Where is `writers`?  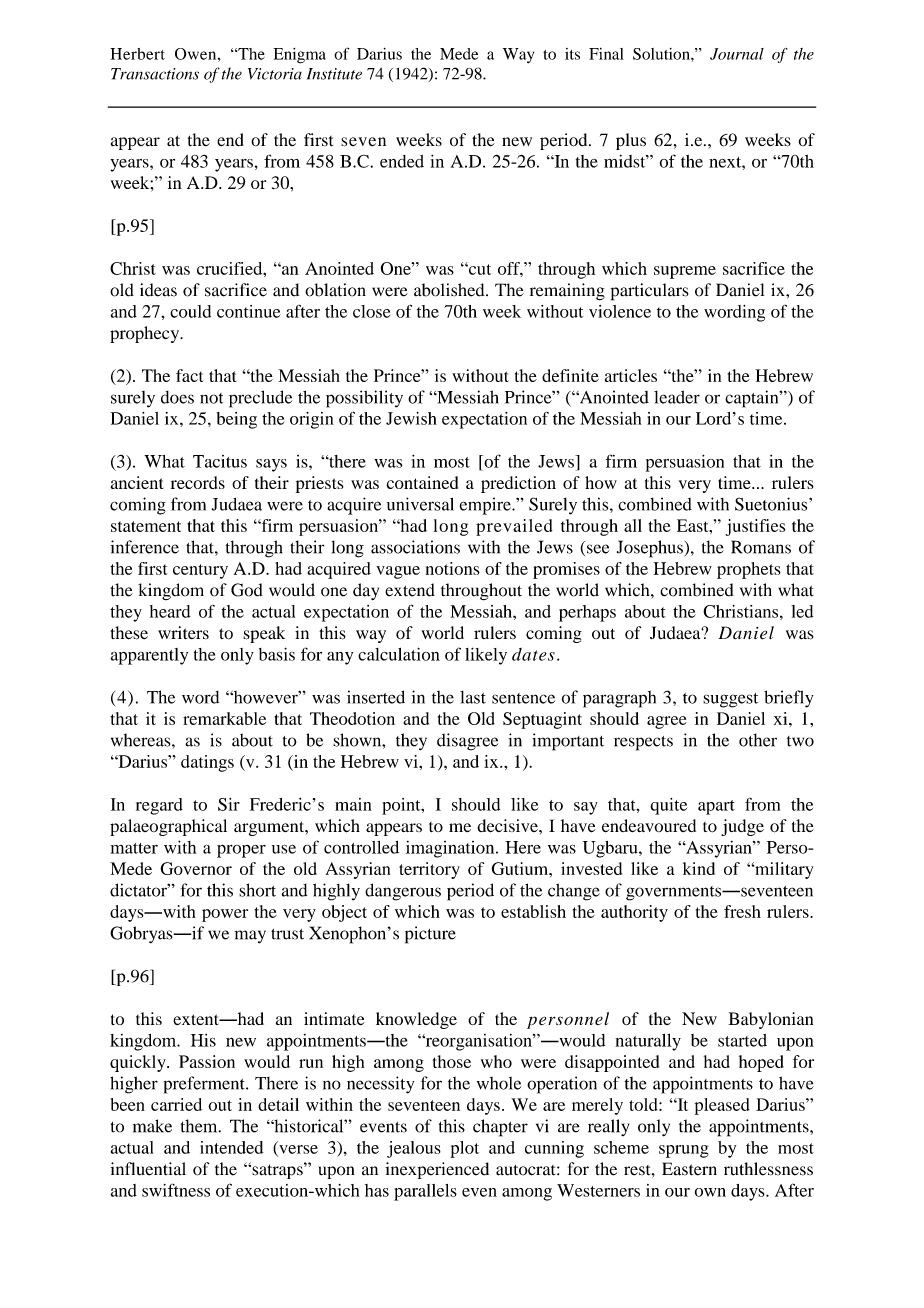 writers is located at coordinates (183, 632).
